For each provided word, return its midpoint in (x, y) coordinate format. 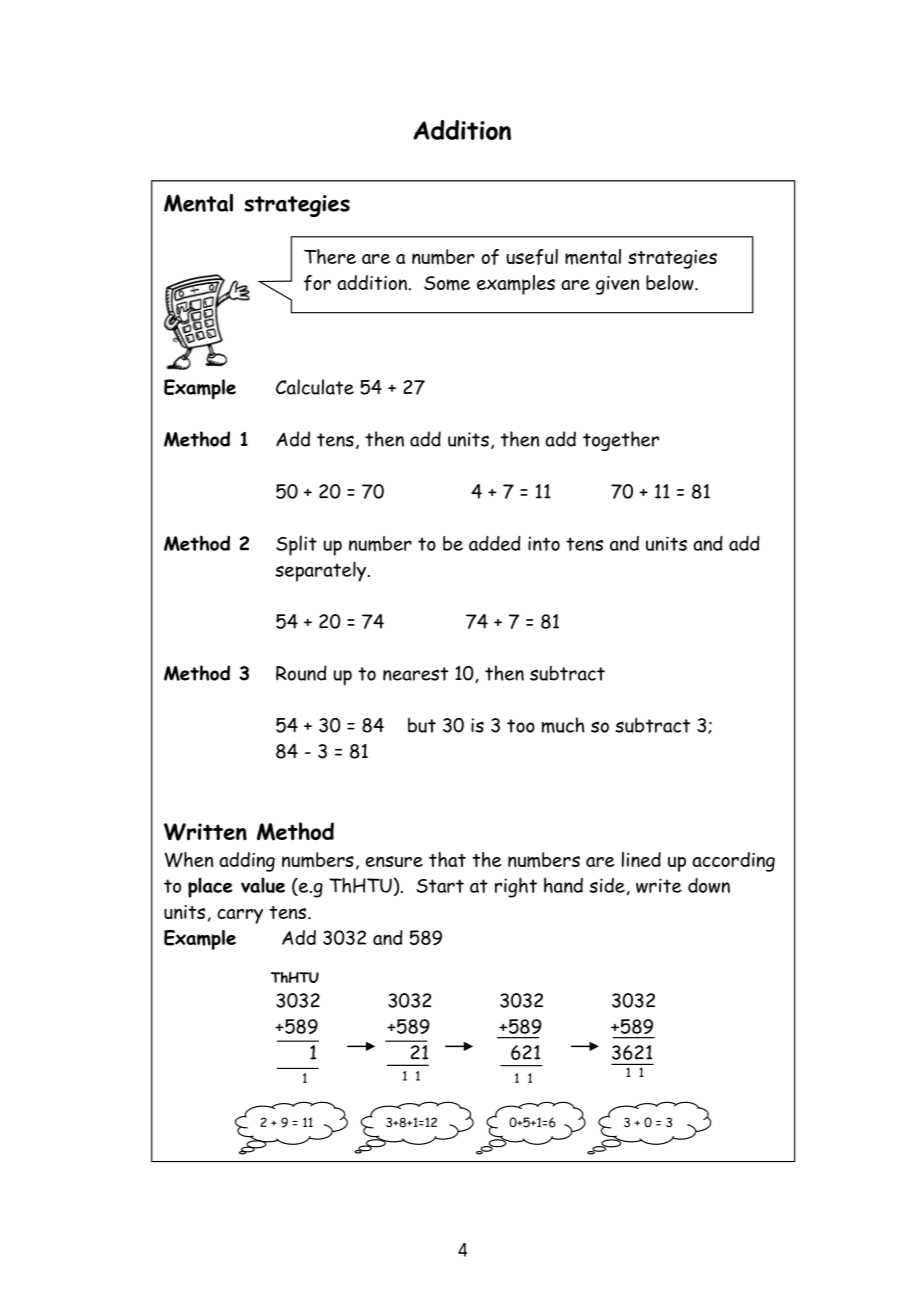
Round (301, 673)
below (671, 282)
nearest (415, 674)
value (263, 885)
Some (447, 283)
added (495, 543)
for (317, 283)
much (563, 725)
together (621, 441)
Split (296, 545)
